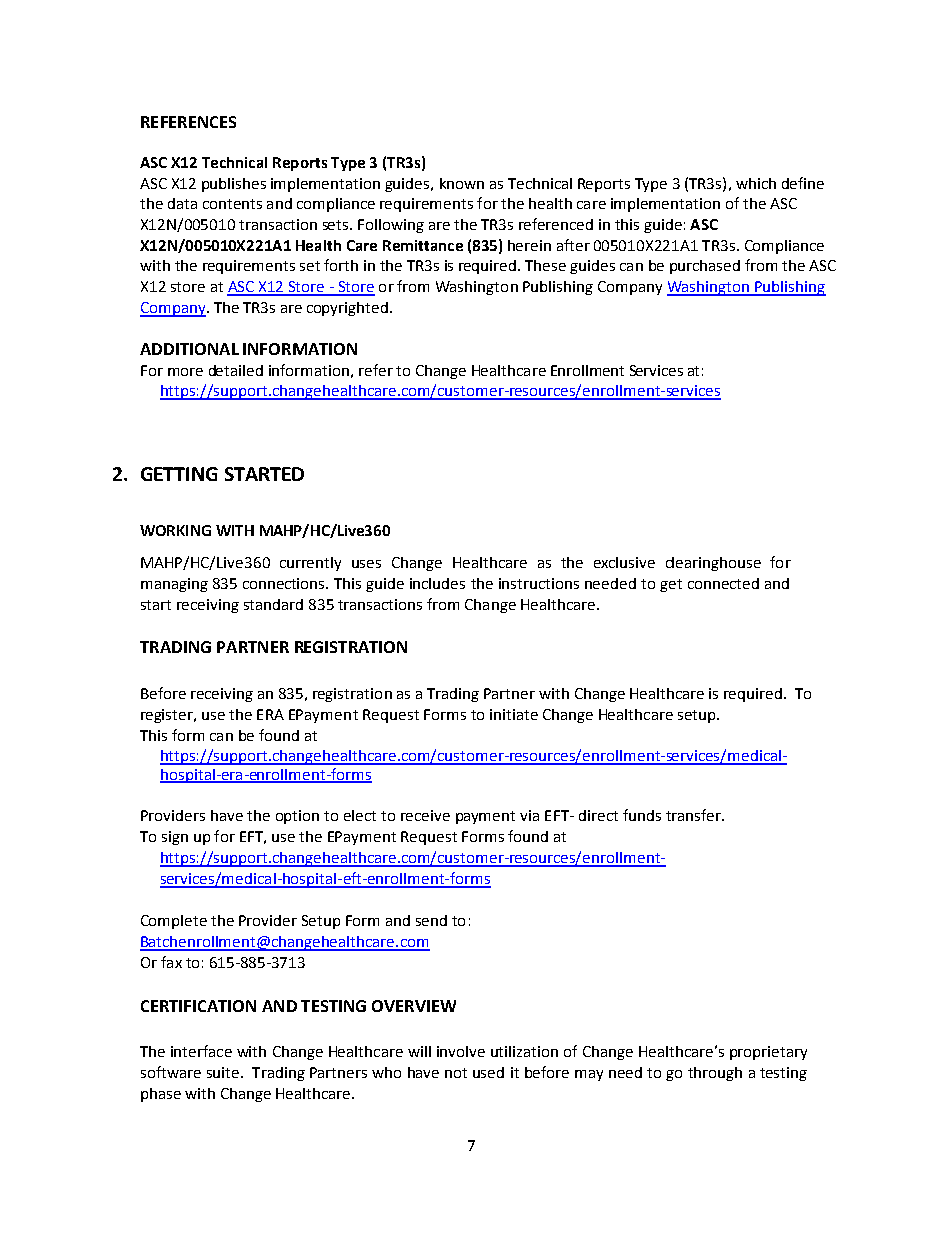 The height and width of the document is (1233, 952). I want to click on via, so click(529, 815).
